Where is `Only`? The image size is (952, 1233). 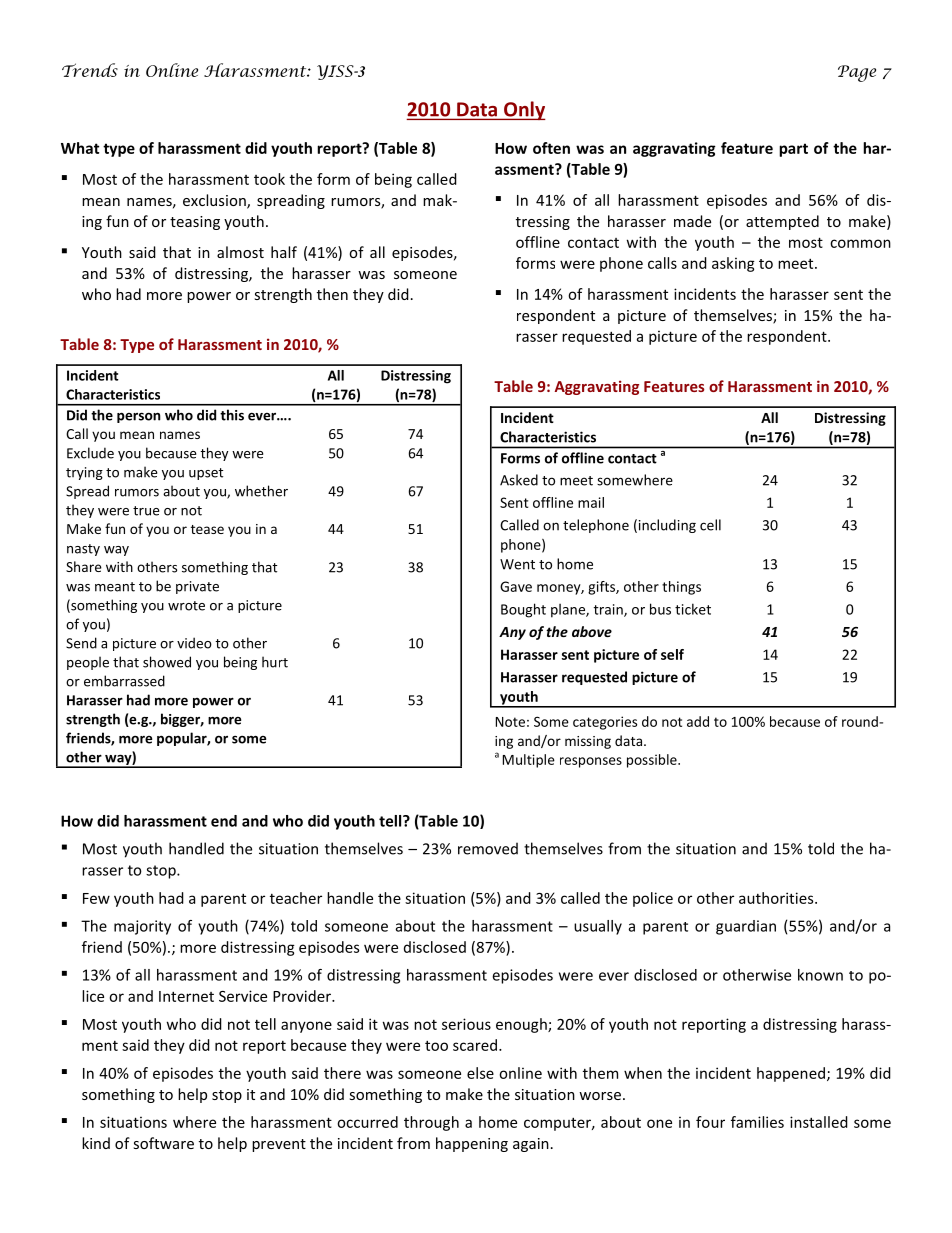 Only is located at coordinates (524, 110).
